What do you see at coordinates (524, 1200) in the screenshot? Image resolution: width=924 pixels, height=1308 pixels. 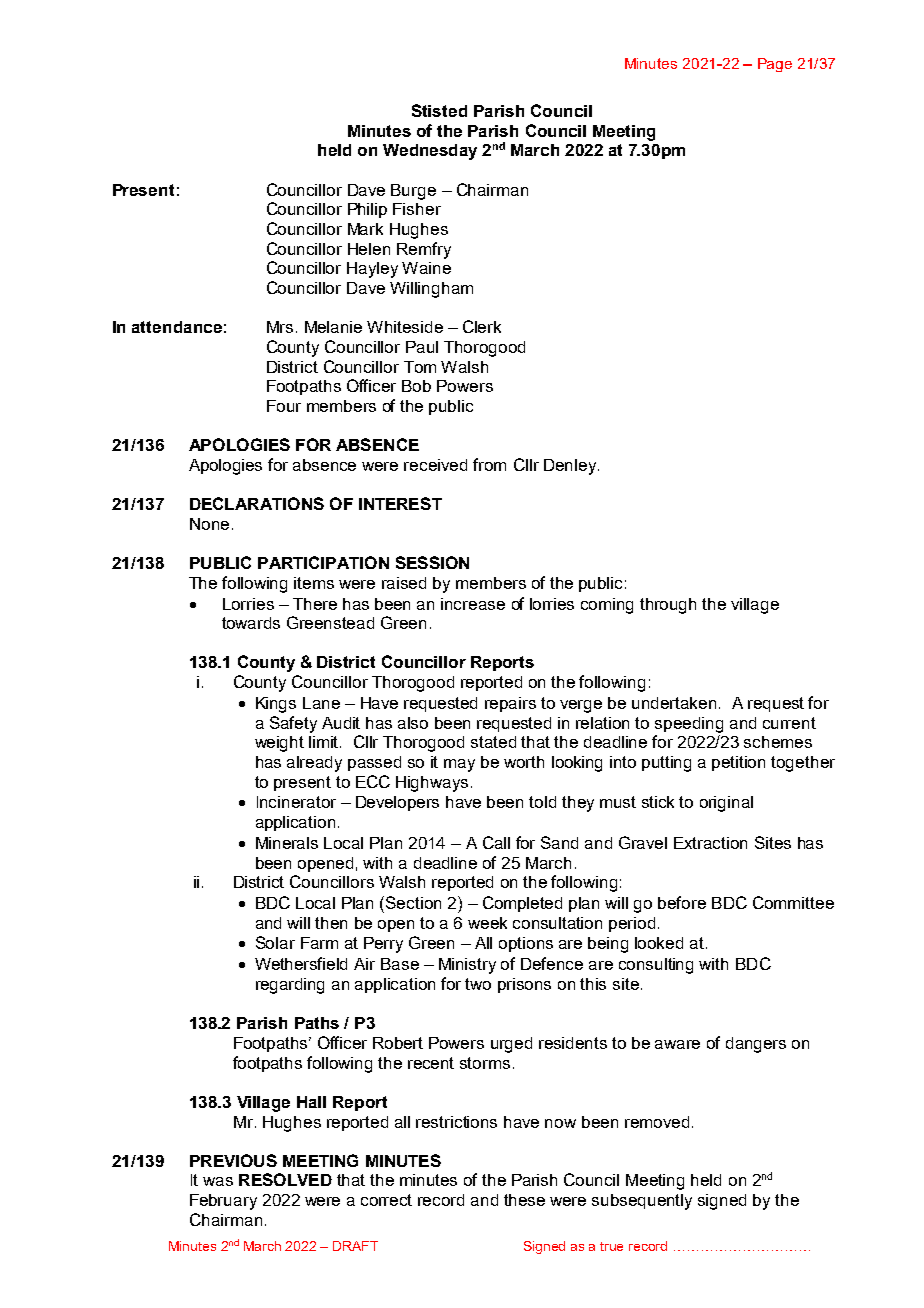 I see `these` at bounding box center [524, 1200].
